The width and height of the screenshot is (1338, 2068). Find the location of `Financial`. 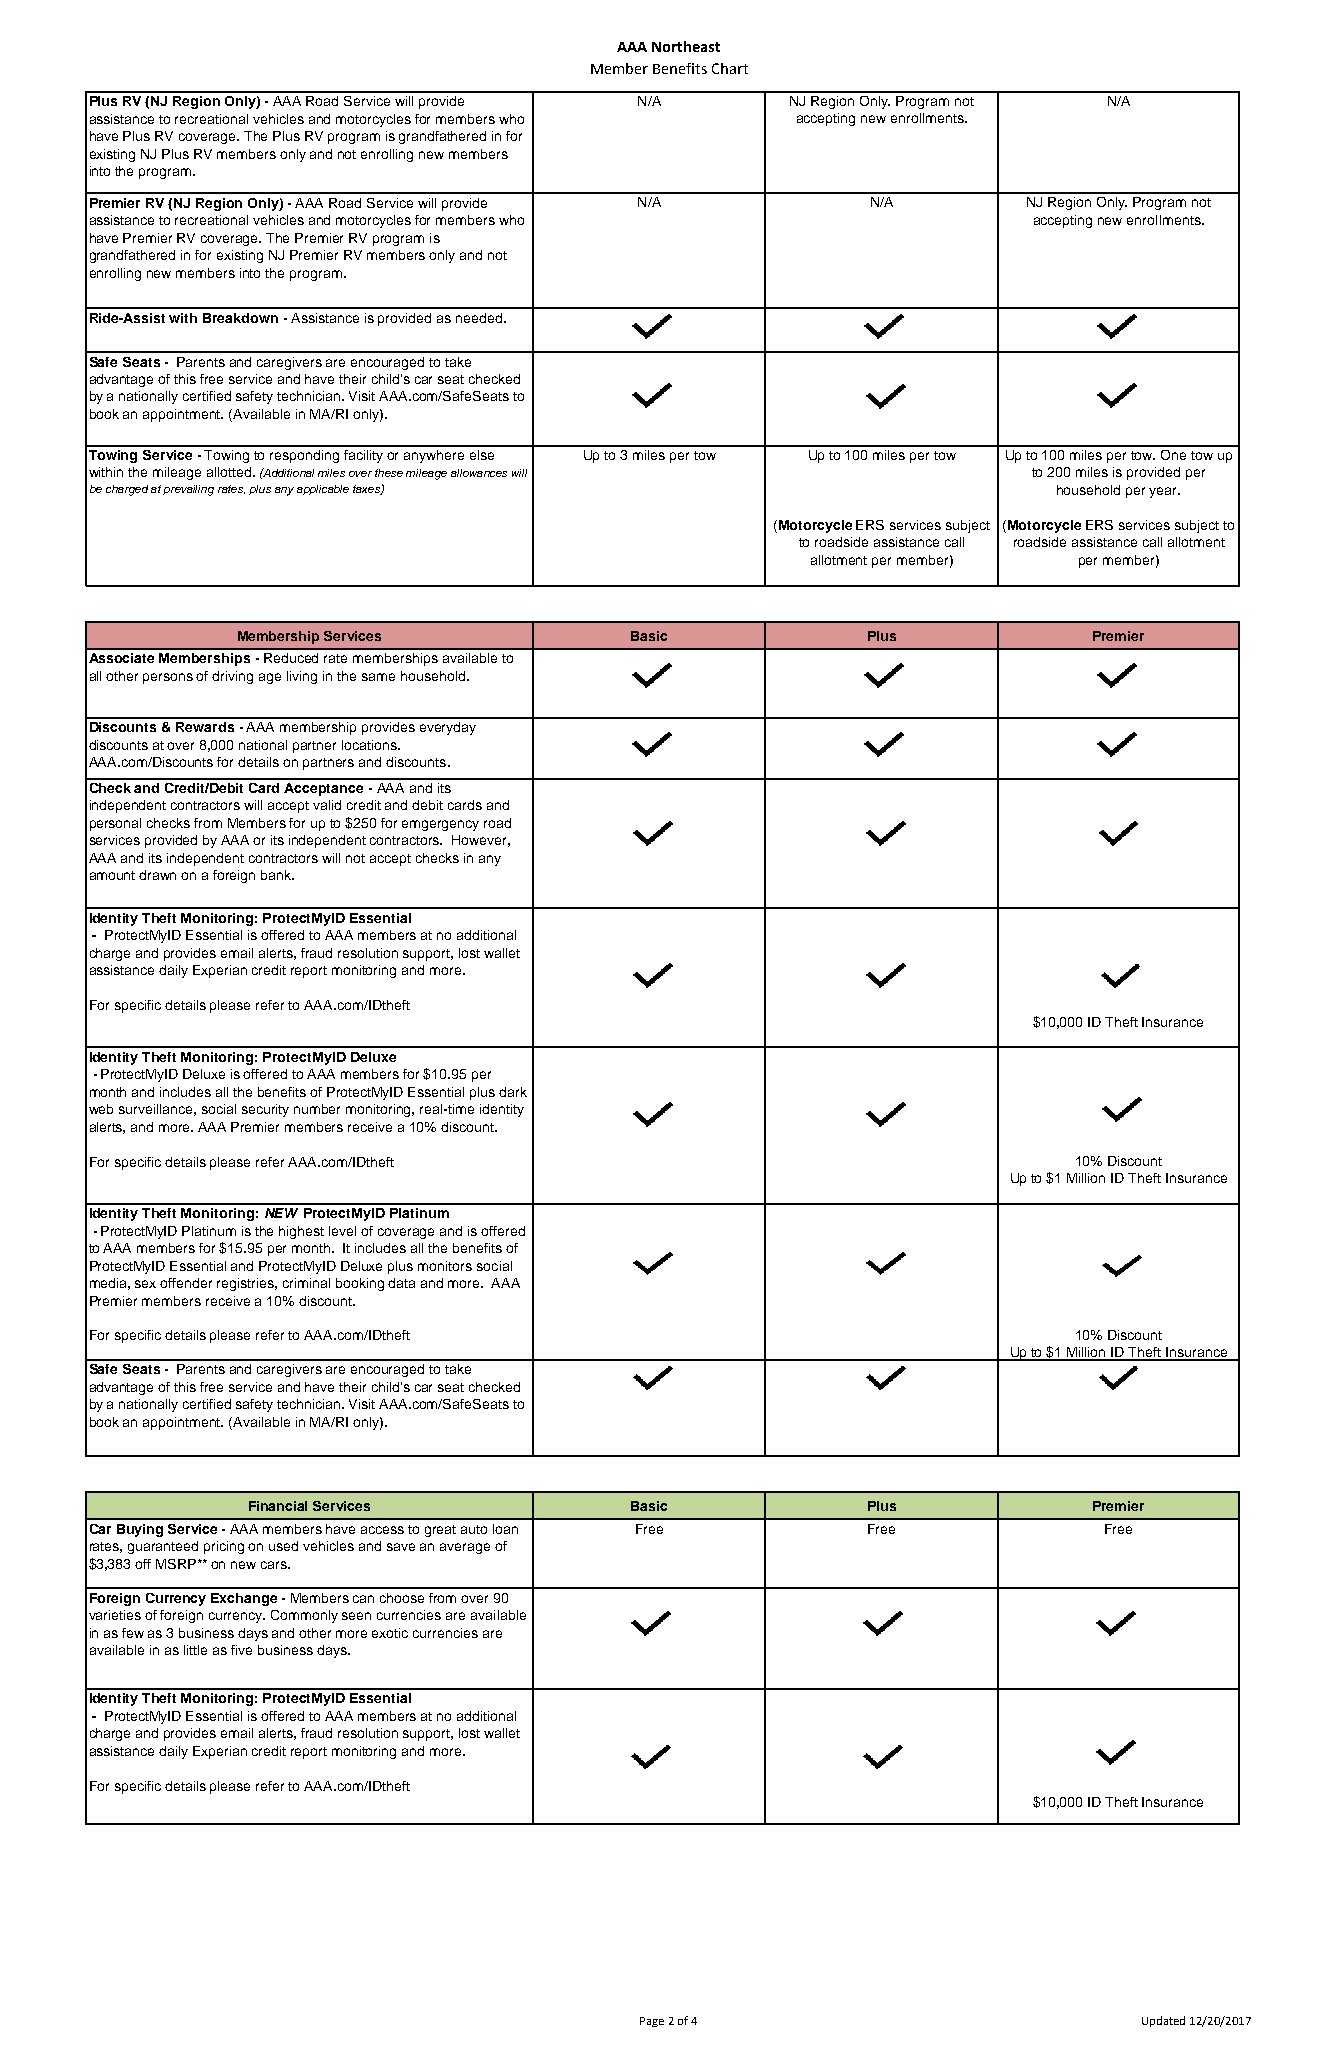

Financial is located at coordinates (278, 1506).
